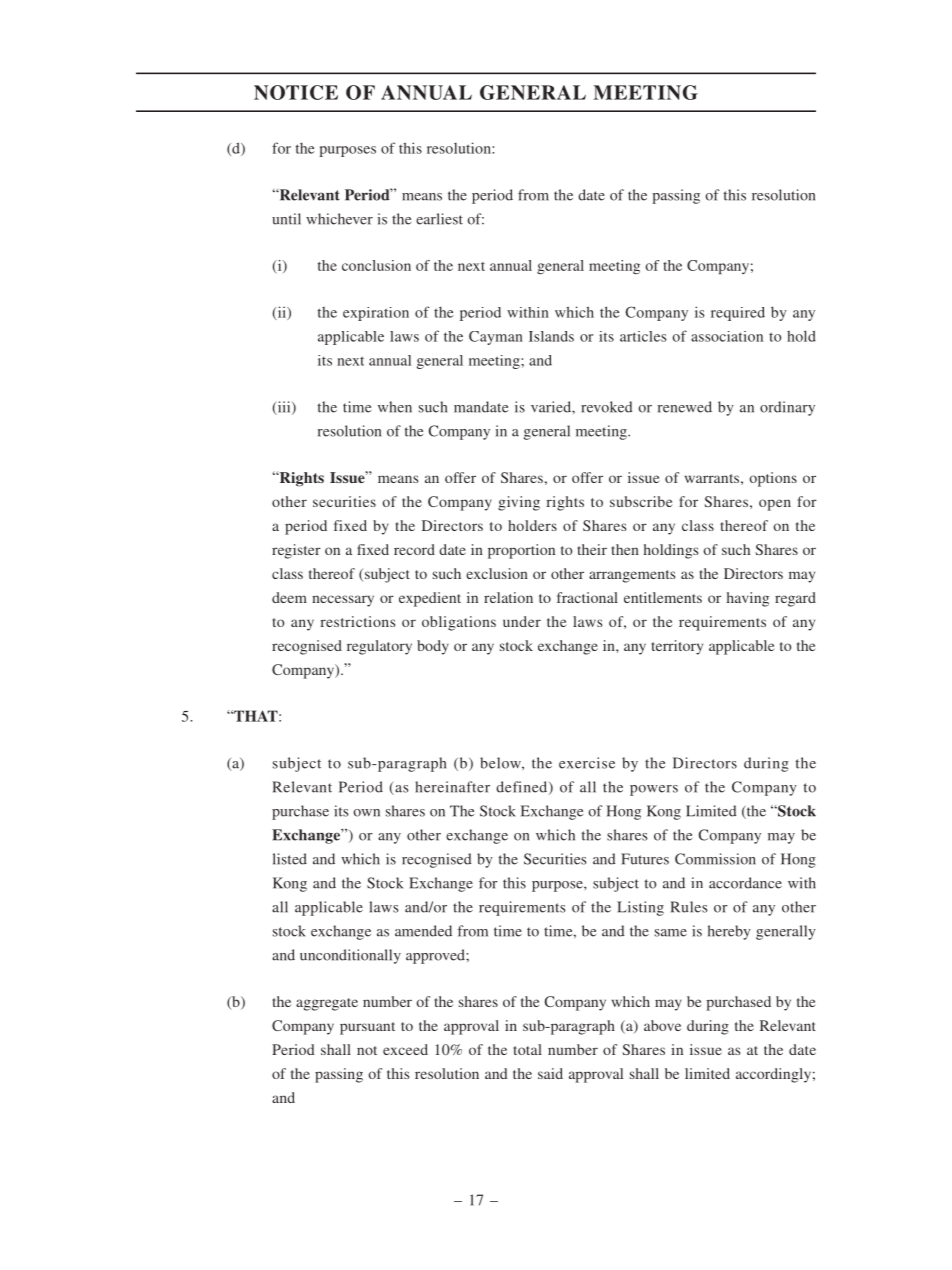 This image has width=952, height=1270. Describe the element at coordinates (662, 1025) in the image. I see `above` at that location.
